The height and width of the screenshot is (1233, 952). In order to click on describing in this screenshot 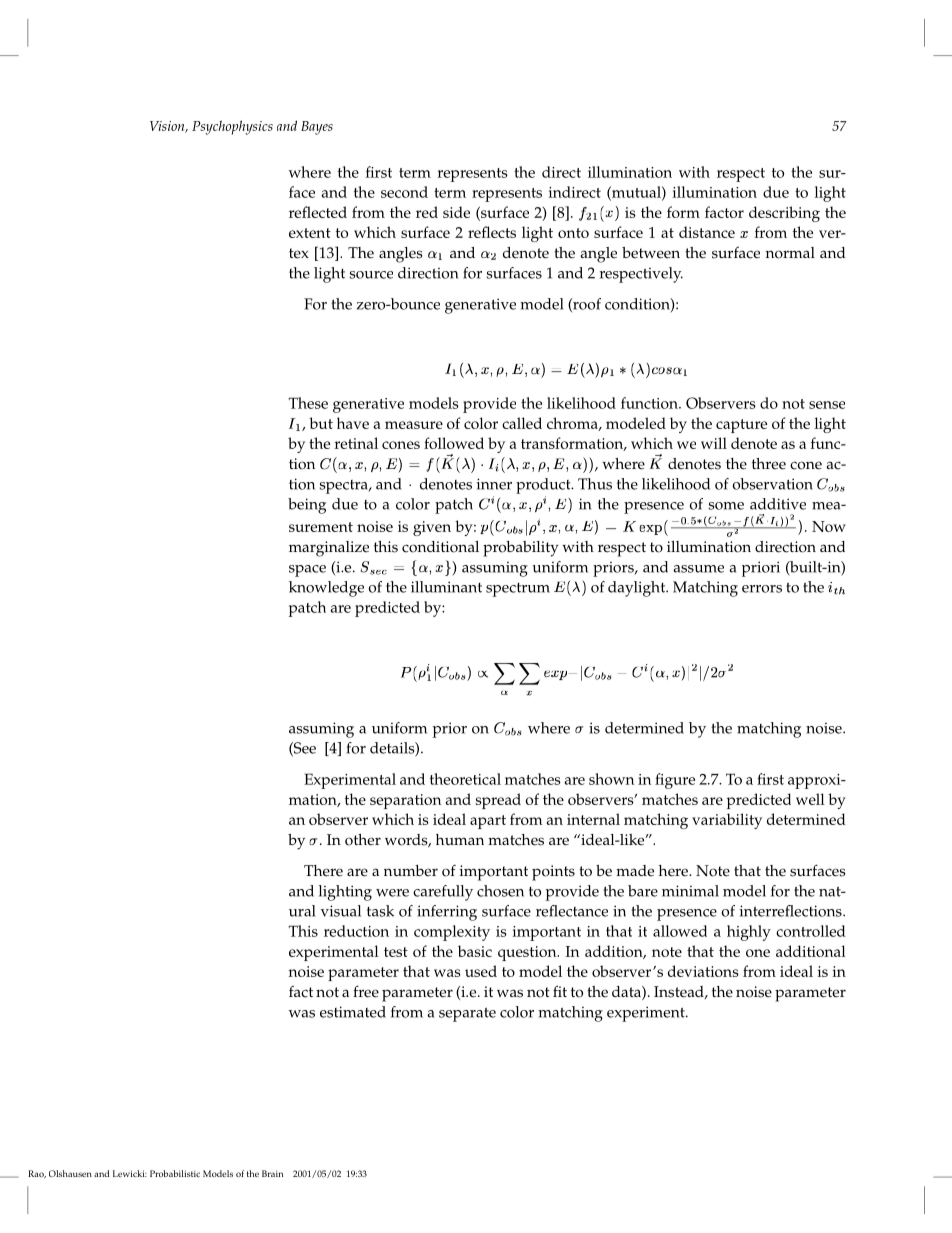, I will do `click(784, 214)`.
